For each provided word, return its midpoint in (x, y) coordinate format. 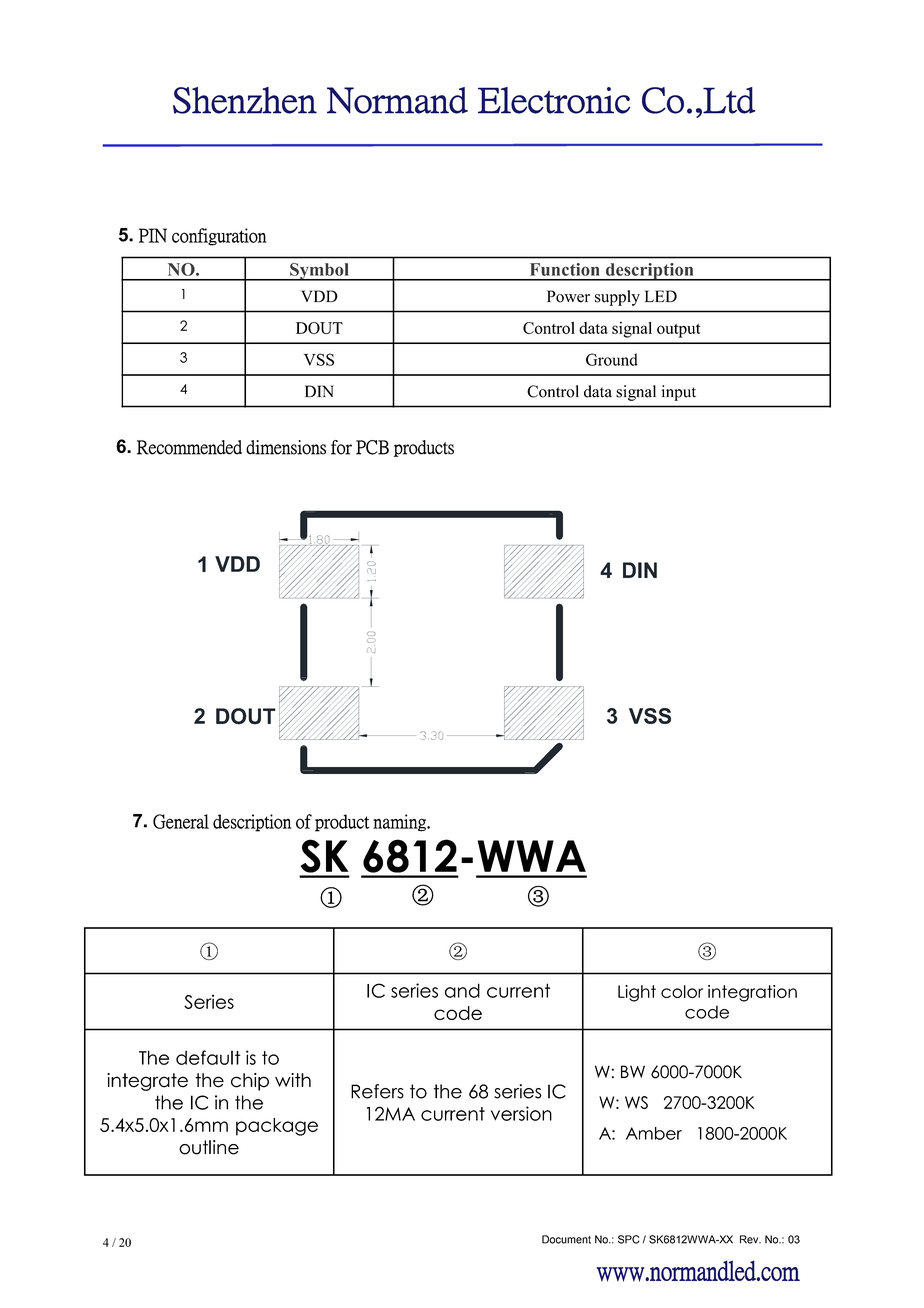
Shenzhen (245, 100)
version (521, 1113)
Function (565, 269)
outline (209, 1147)
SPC (629, 1239)
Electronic (554, 100)
